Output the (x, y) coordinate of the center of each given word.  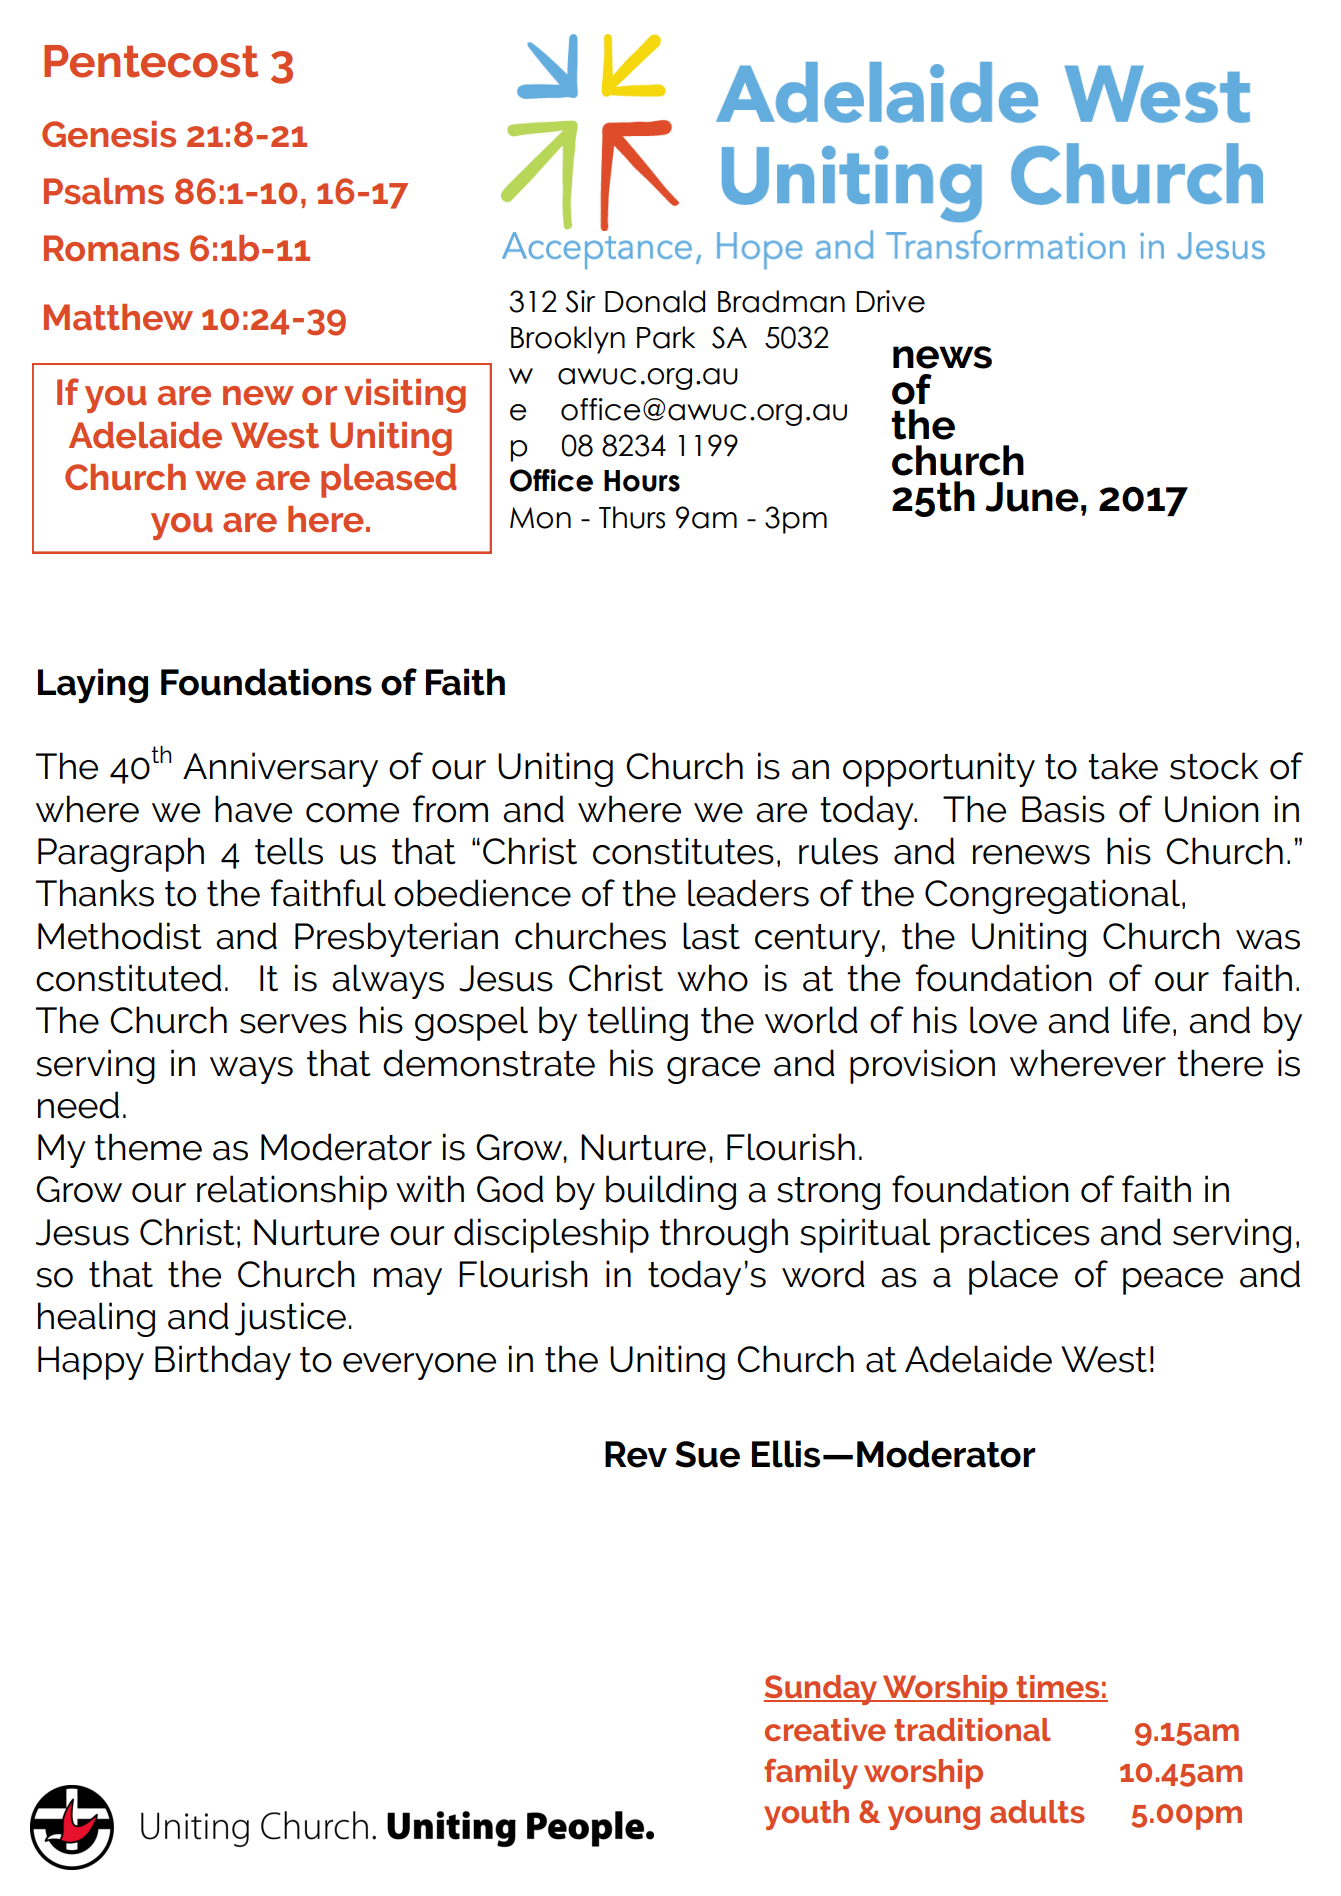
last (711, 936)
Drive (890, 301)
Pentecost (151, 61)
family (811, 1773)
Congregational (1052, 896)
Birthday (223, 1362)
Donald (655, 301)
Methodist (120, 936)
